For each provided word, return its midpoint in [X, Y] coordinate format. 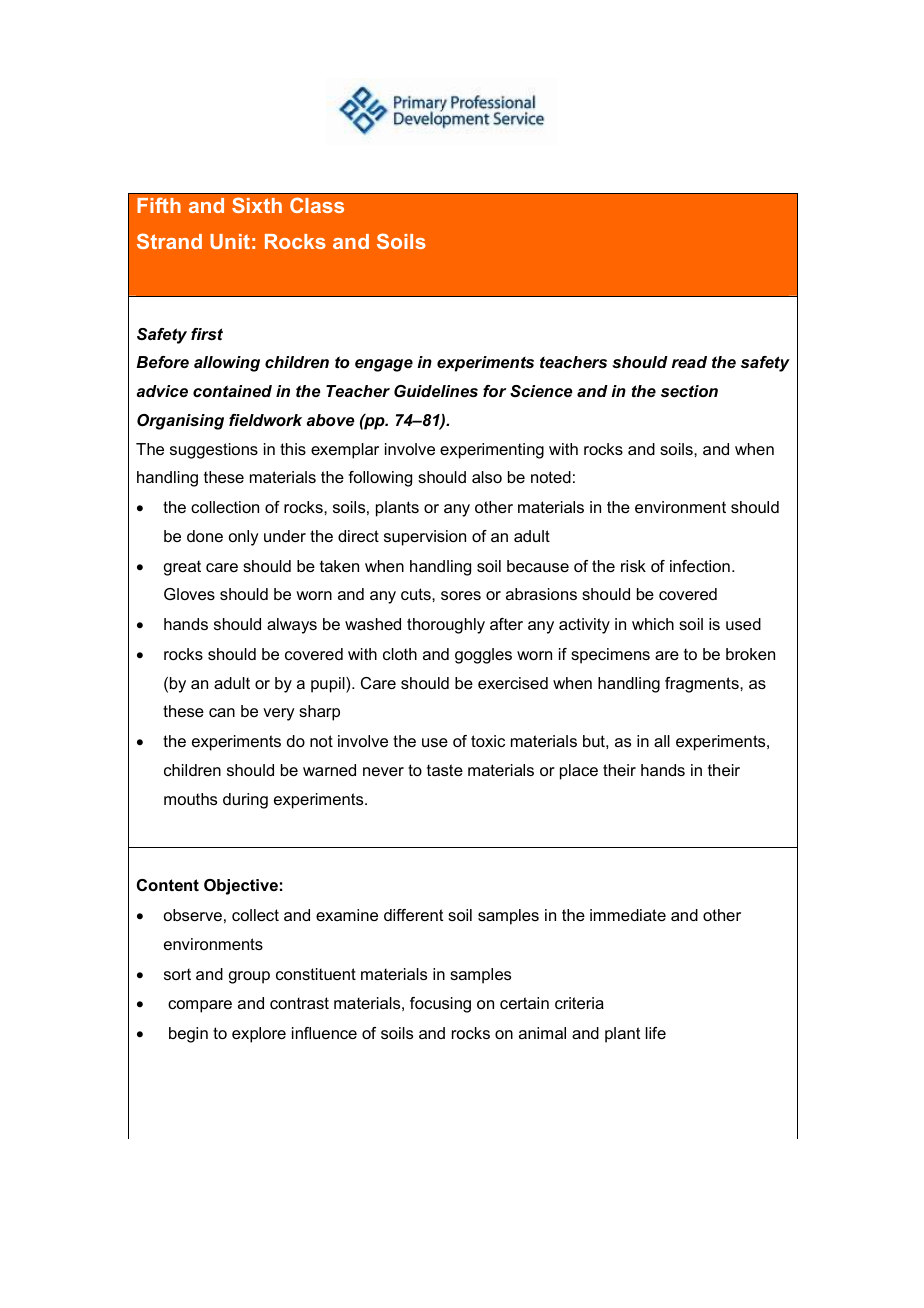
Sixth [257, 205]
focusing [440, 1005]
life [656, 1033]
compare [200, 1006]
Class [317, 205]
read [689, 362]
